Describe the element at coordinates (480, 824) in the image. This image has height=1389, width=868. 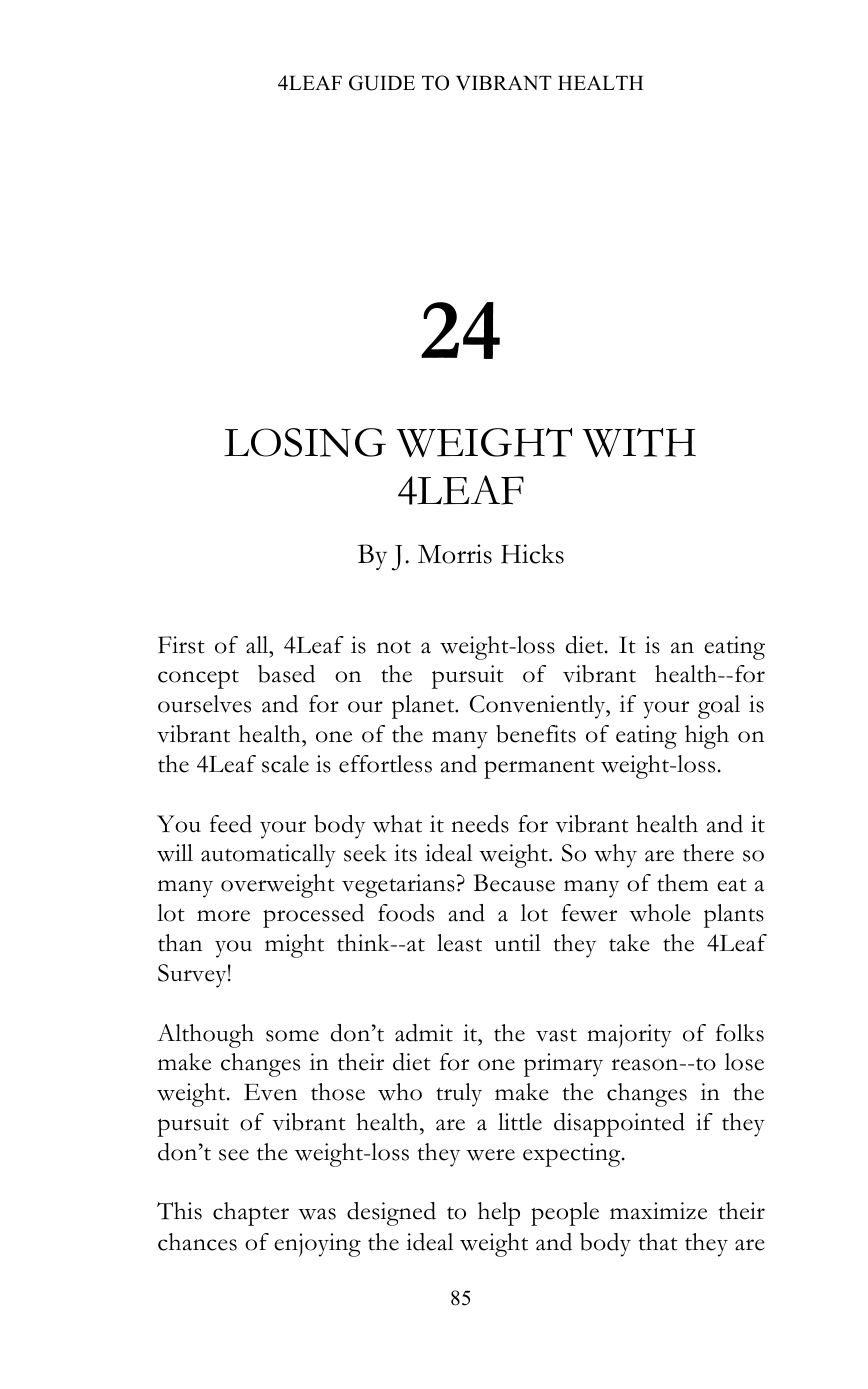
I see `needs` at that location.
